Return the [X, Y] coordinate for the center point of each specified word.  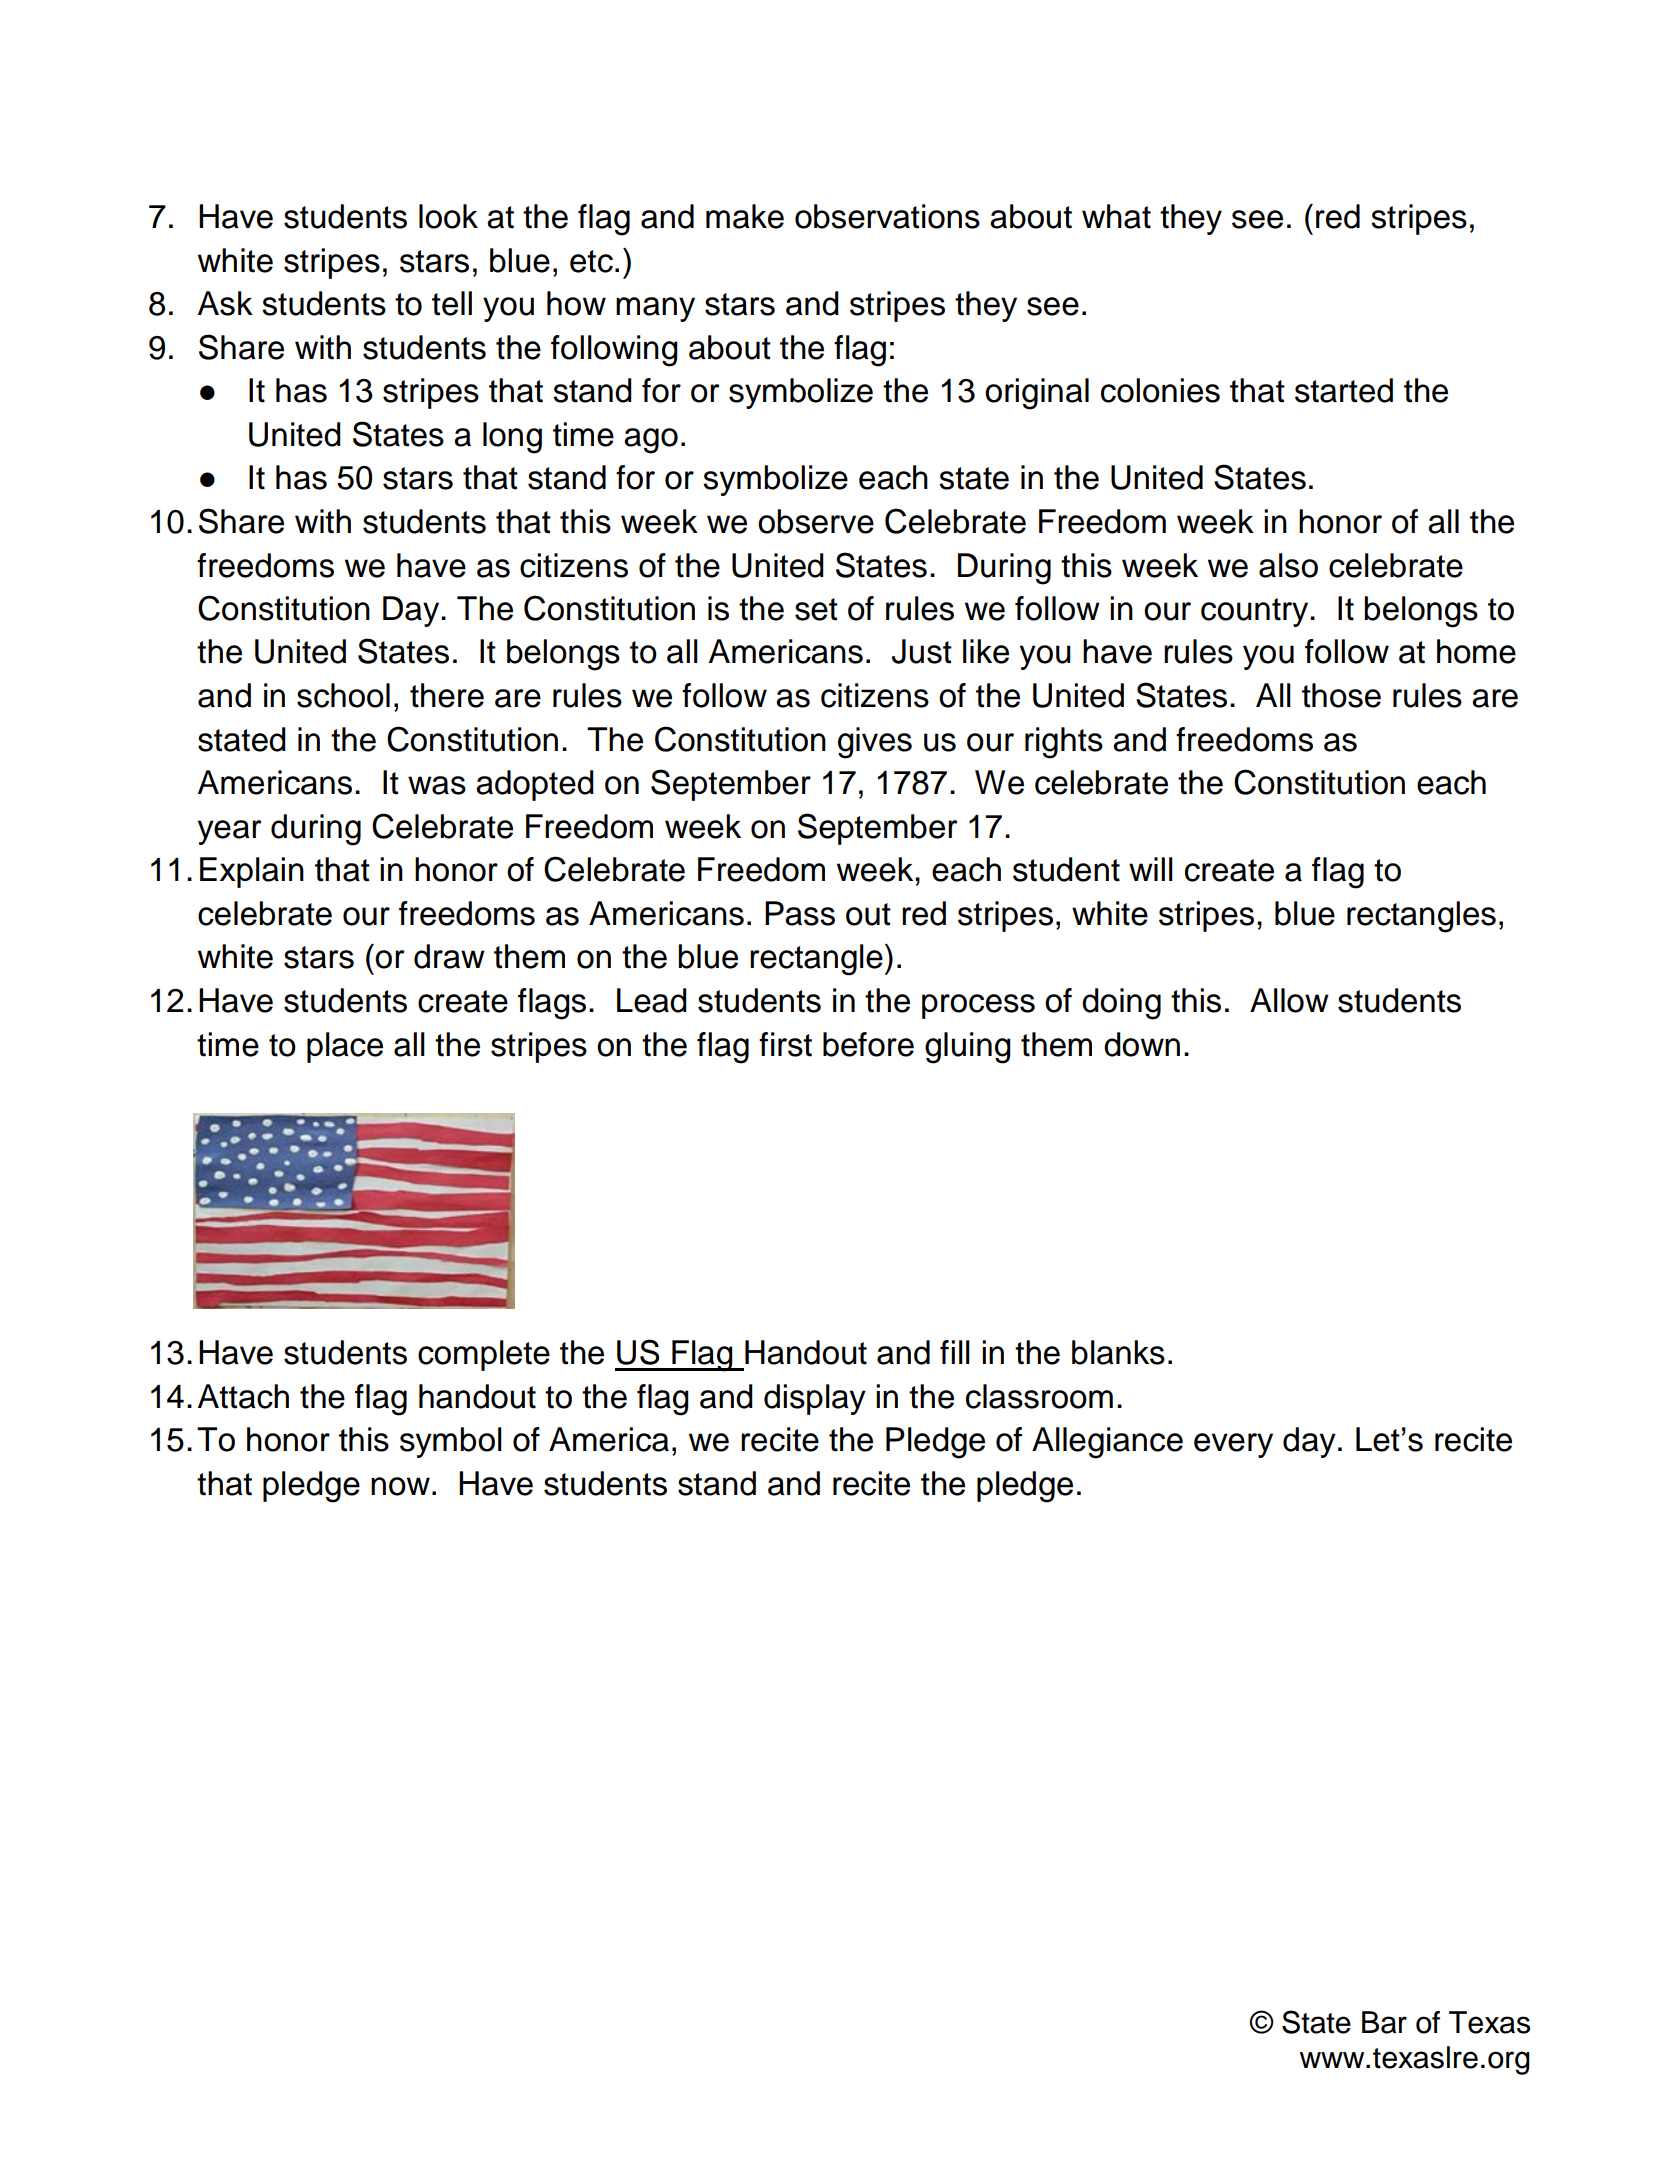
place [345, 1047]
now [400, 1486]
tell [452, 303]
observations [887, 216]
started [1344, 390]
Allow [1289, 1000]
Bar [1384, 2022]
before [868, 1044]
